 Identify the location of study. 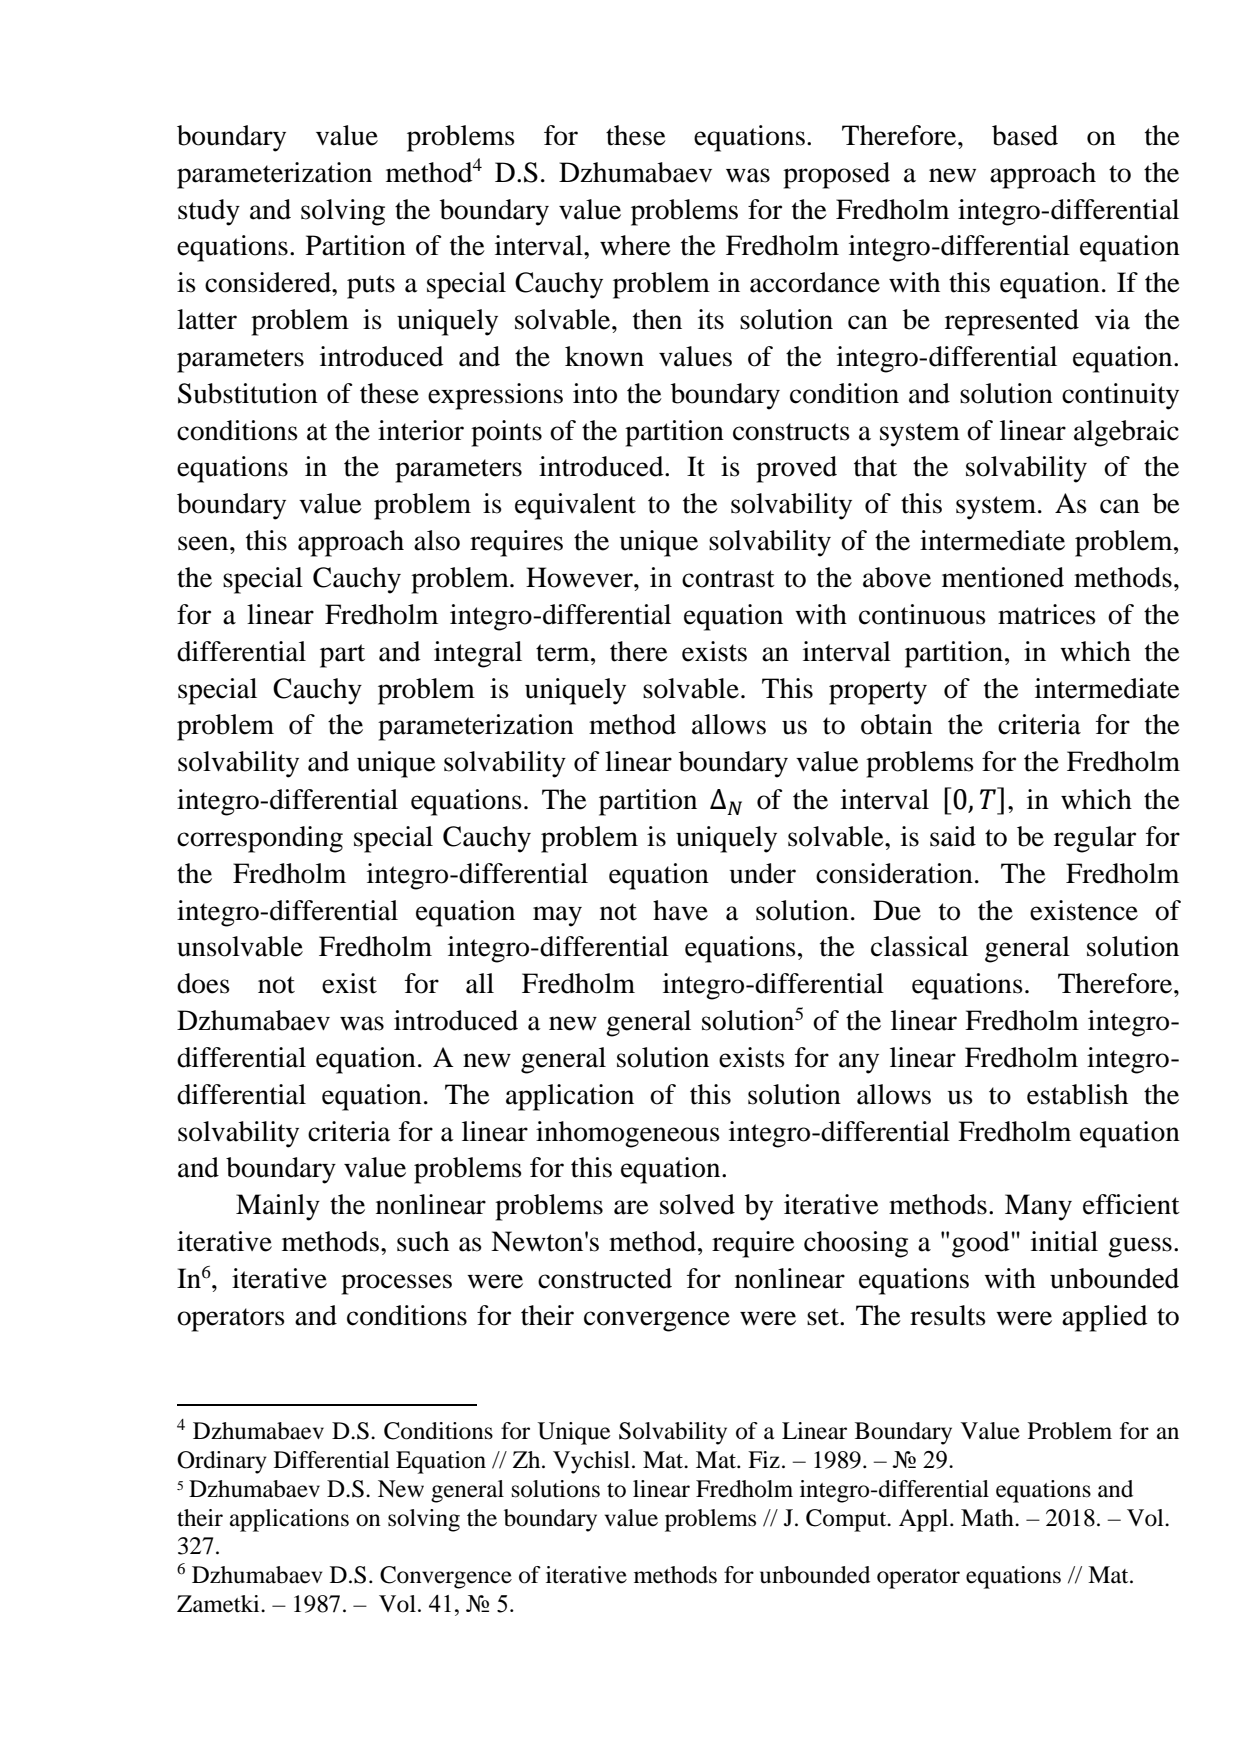
(209, 212).
